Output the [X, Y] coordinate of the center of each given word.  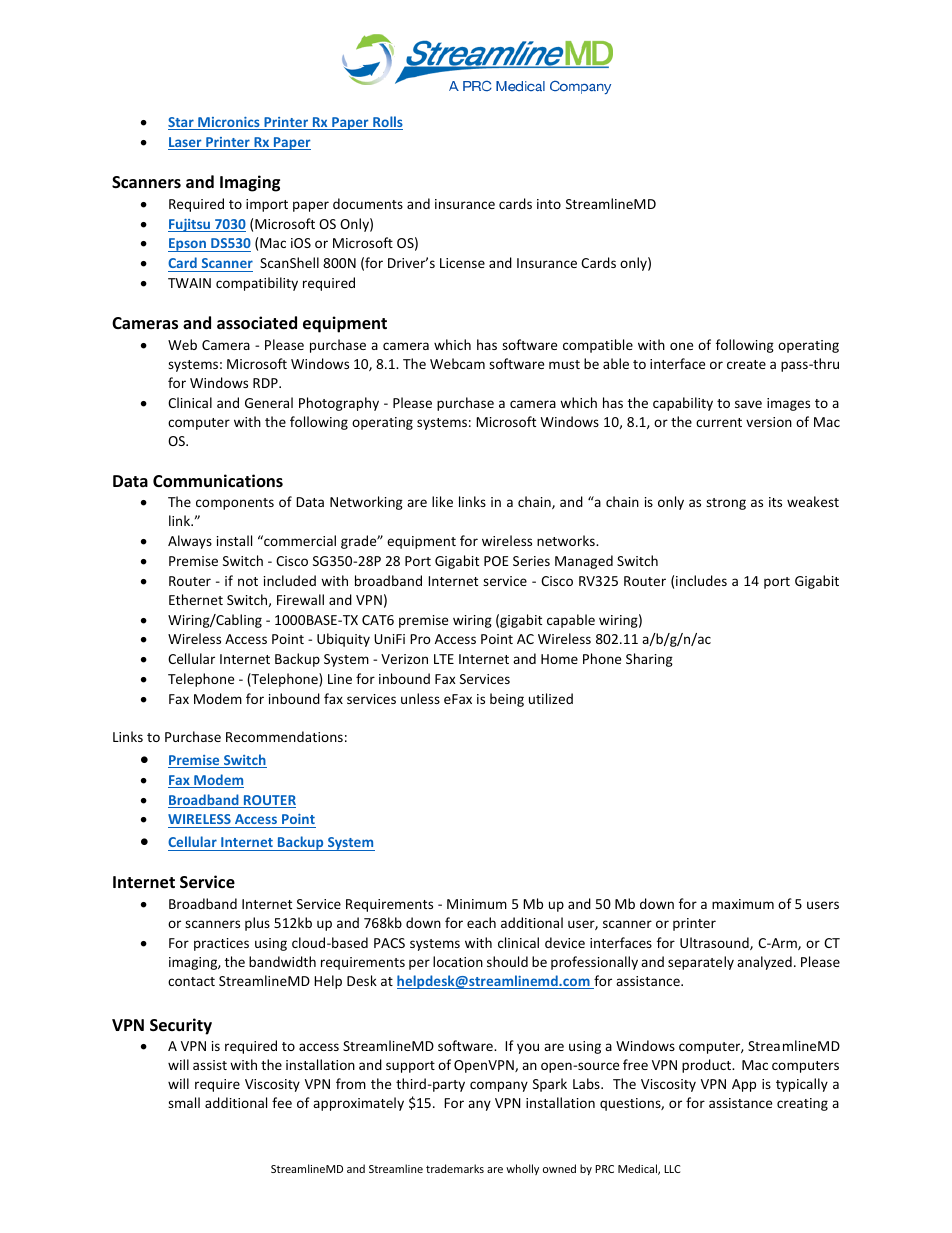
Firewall [300, 599]
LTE [444, 659]
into [549, 204]
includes [701, 580]
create [746, 364]
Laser [186, 143]
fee [282, 1102]
